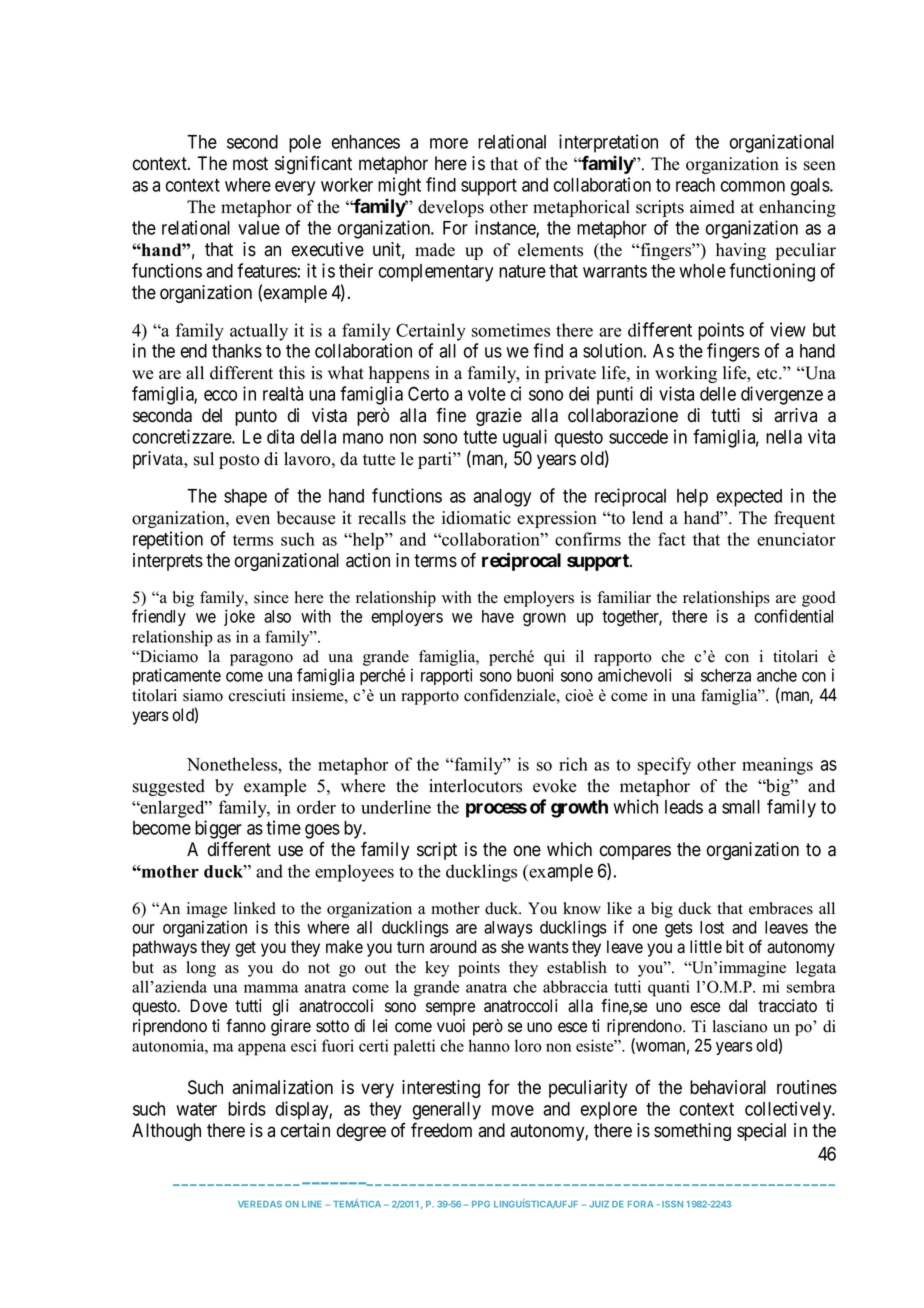 The width and height of the image is (924, 1308). Describe the element at coordinates (749, 498) in the image. I see `expected` at that location.
